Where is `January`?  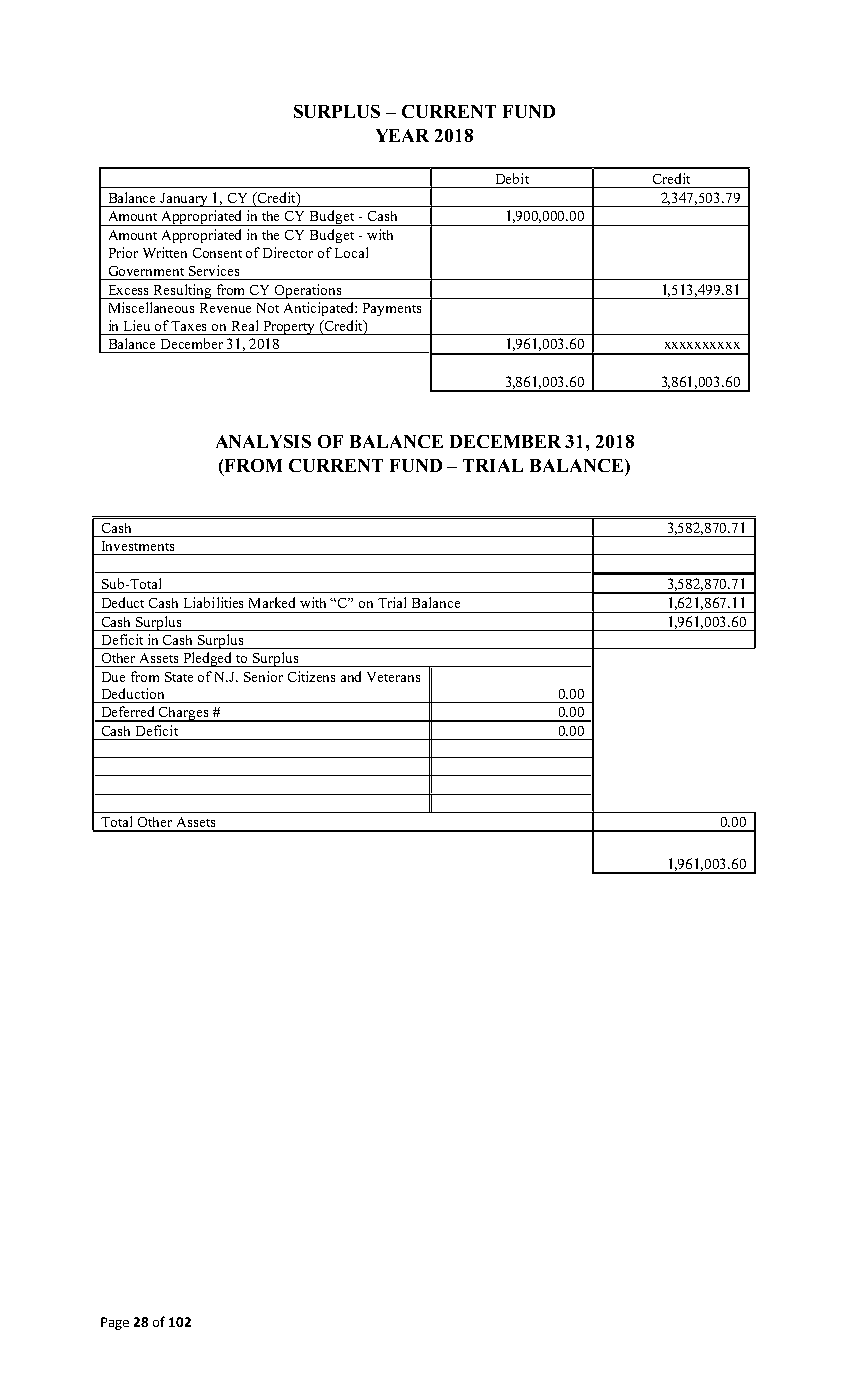
January is located at coordinates (185, 200).
